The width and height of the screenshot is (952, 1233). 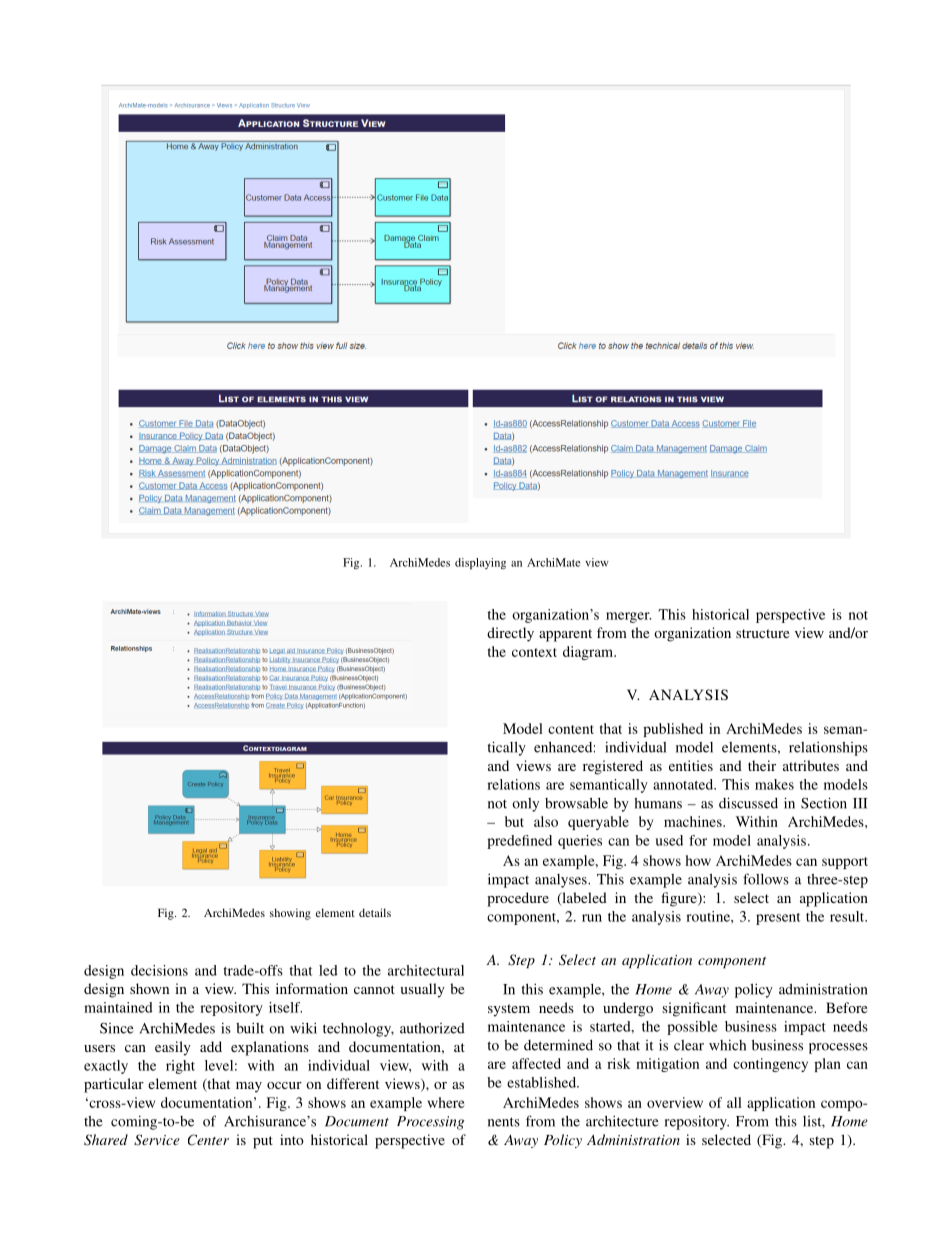 What do you see at coordinates (208, 1140) in the screenshot?
I see `Center` at bounding box center [208, 1140].
